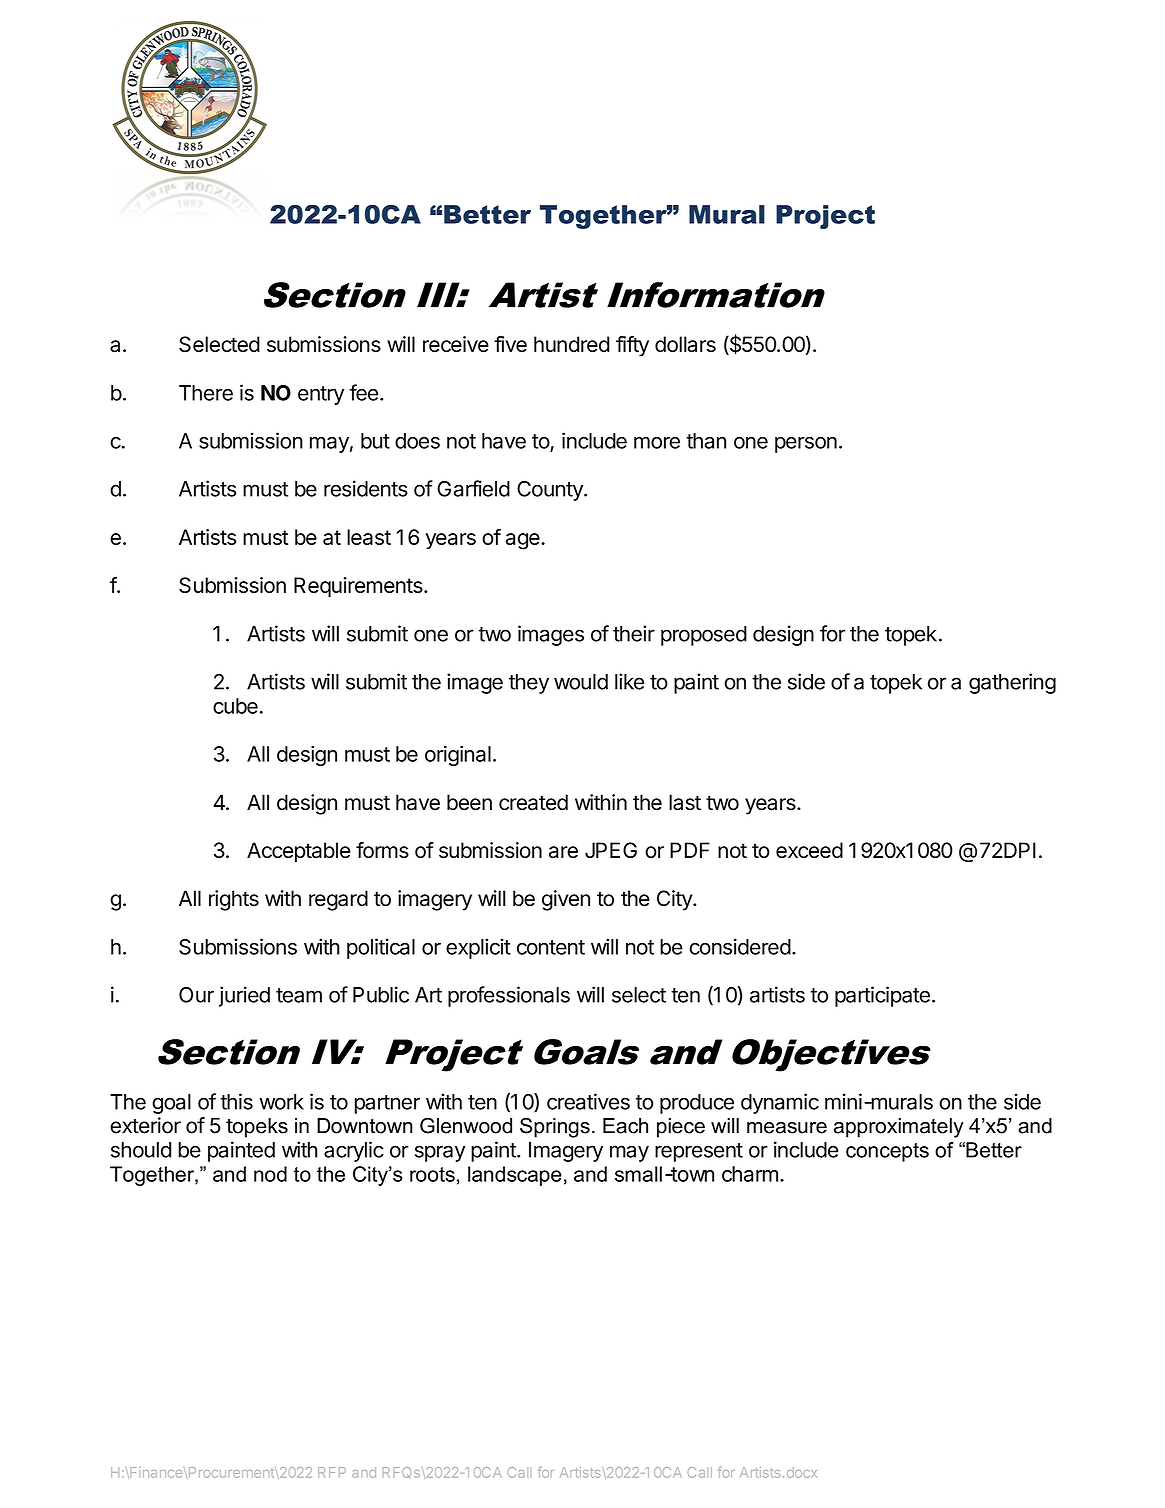 Image resolution: width=1165 pixels, height=1508 pixels. What do you see at coordinates (515, 1176) in the screenshot?
I see `landscape` at bounding box center [515, 1176].
